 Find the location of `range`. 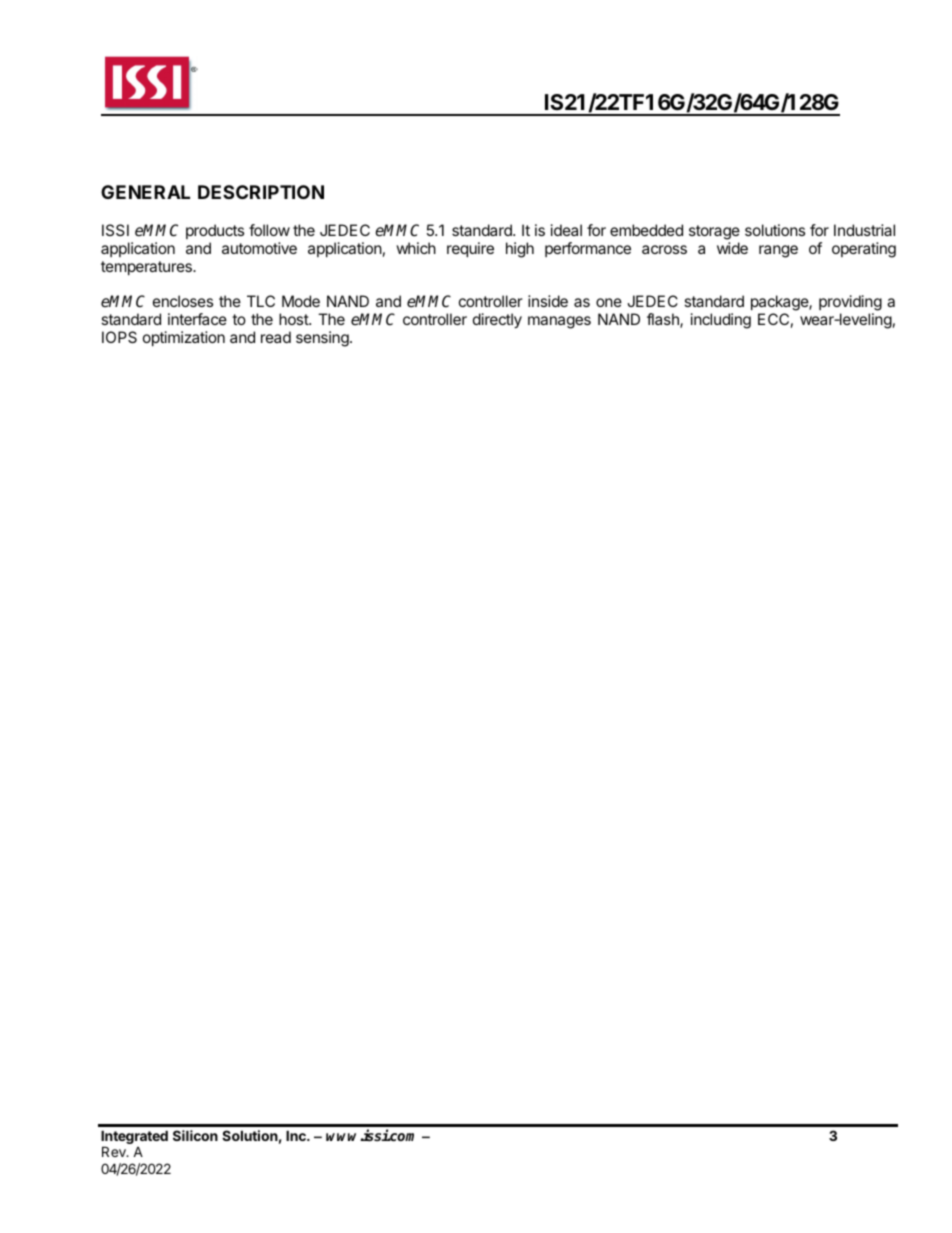

range is located at coordinates (778, 251).
